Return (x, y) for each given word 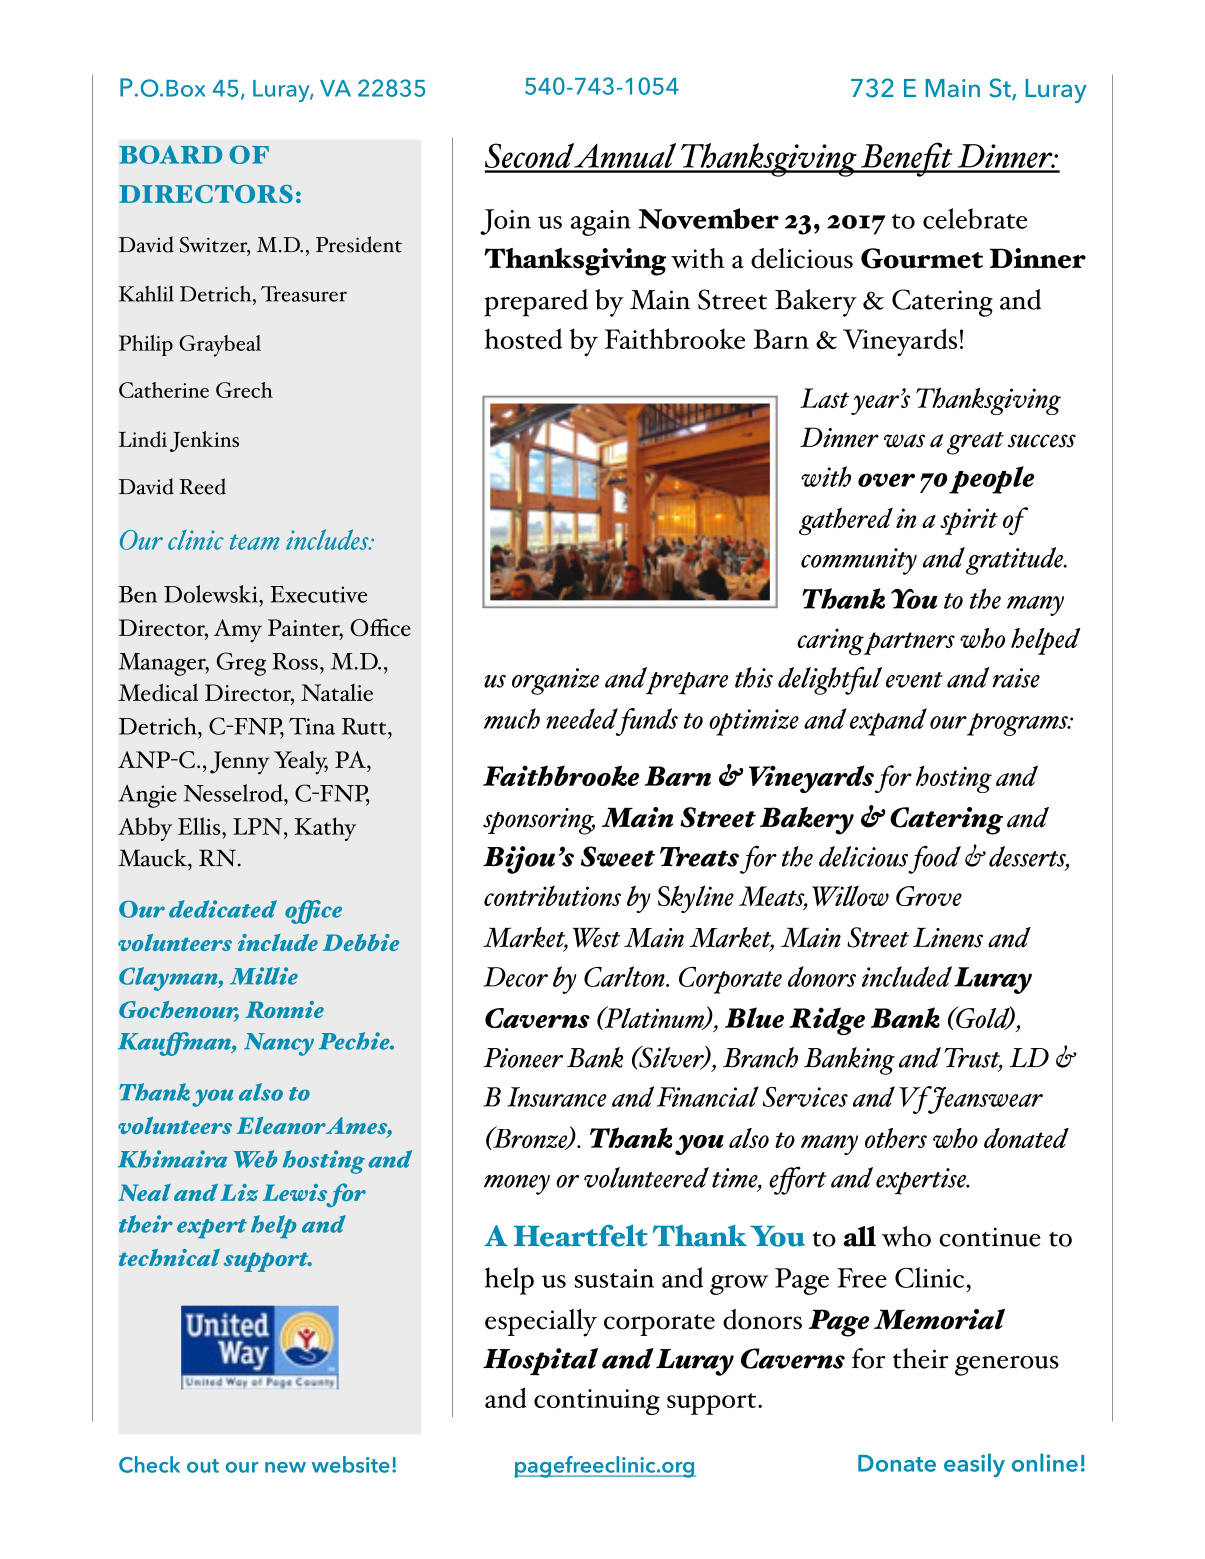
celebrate (975, 218)
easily (974, 1465)
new (285, 1467)
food (934, 859)
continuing (597, 1402)
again (601, 223)
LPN (259, 826)
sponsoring (539, 821)
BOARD (170, 154)
